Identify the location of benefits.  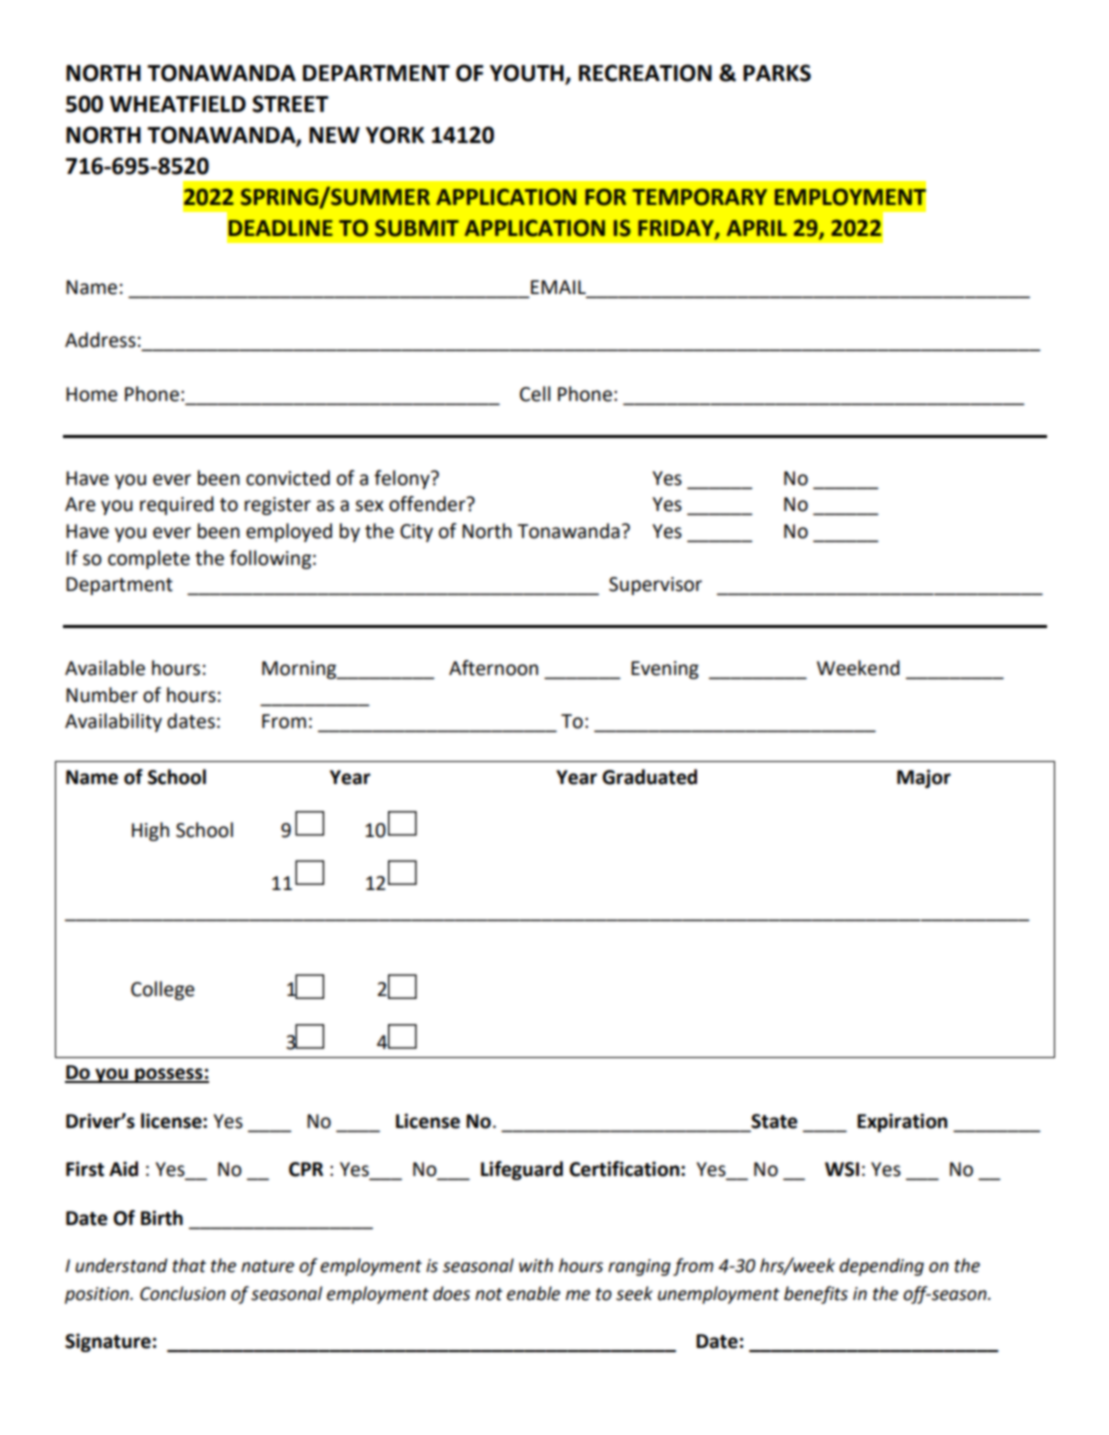
(816, 1295).
